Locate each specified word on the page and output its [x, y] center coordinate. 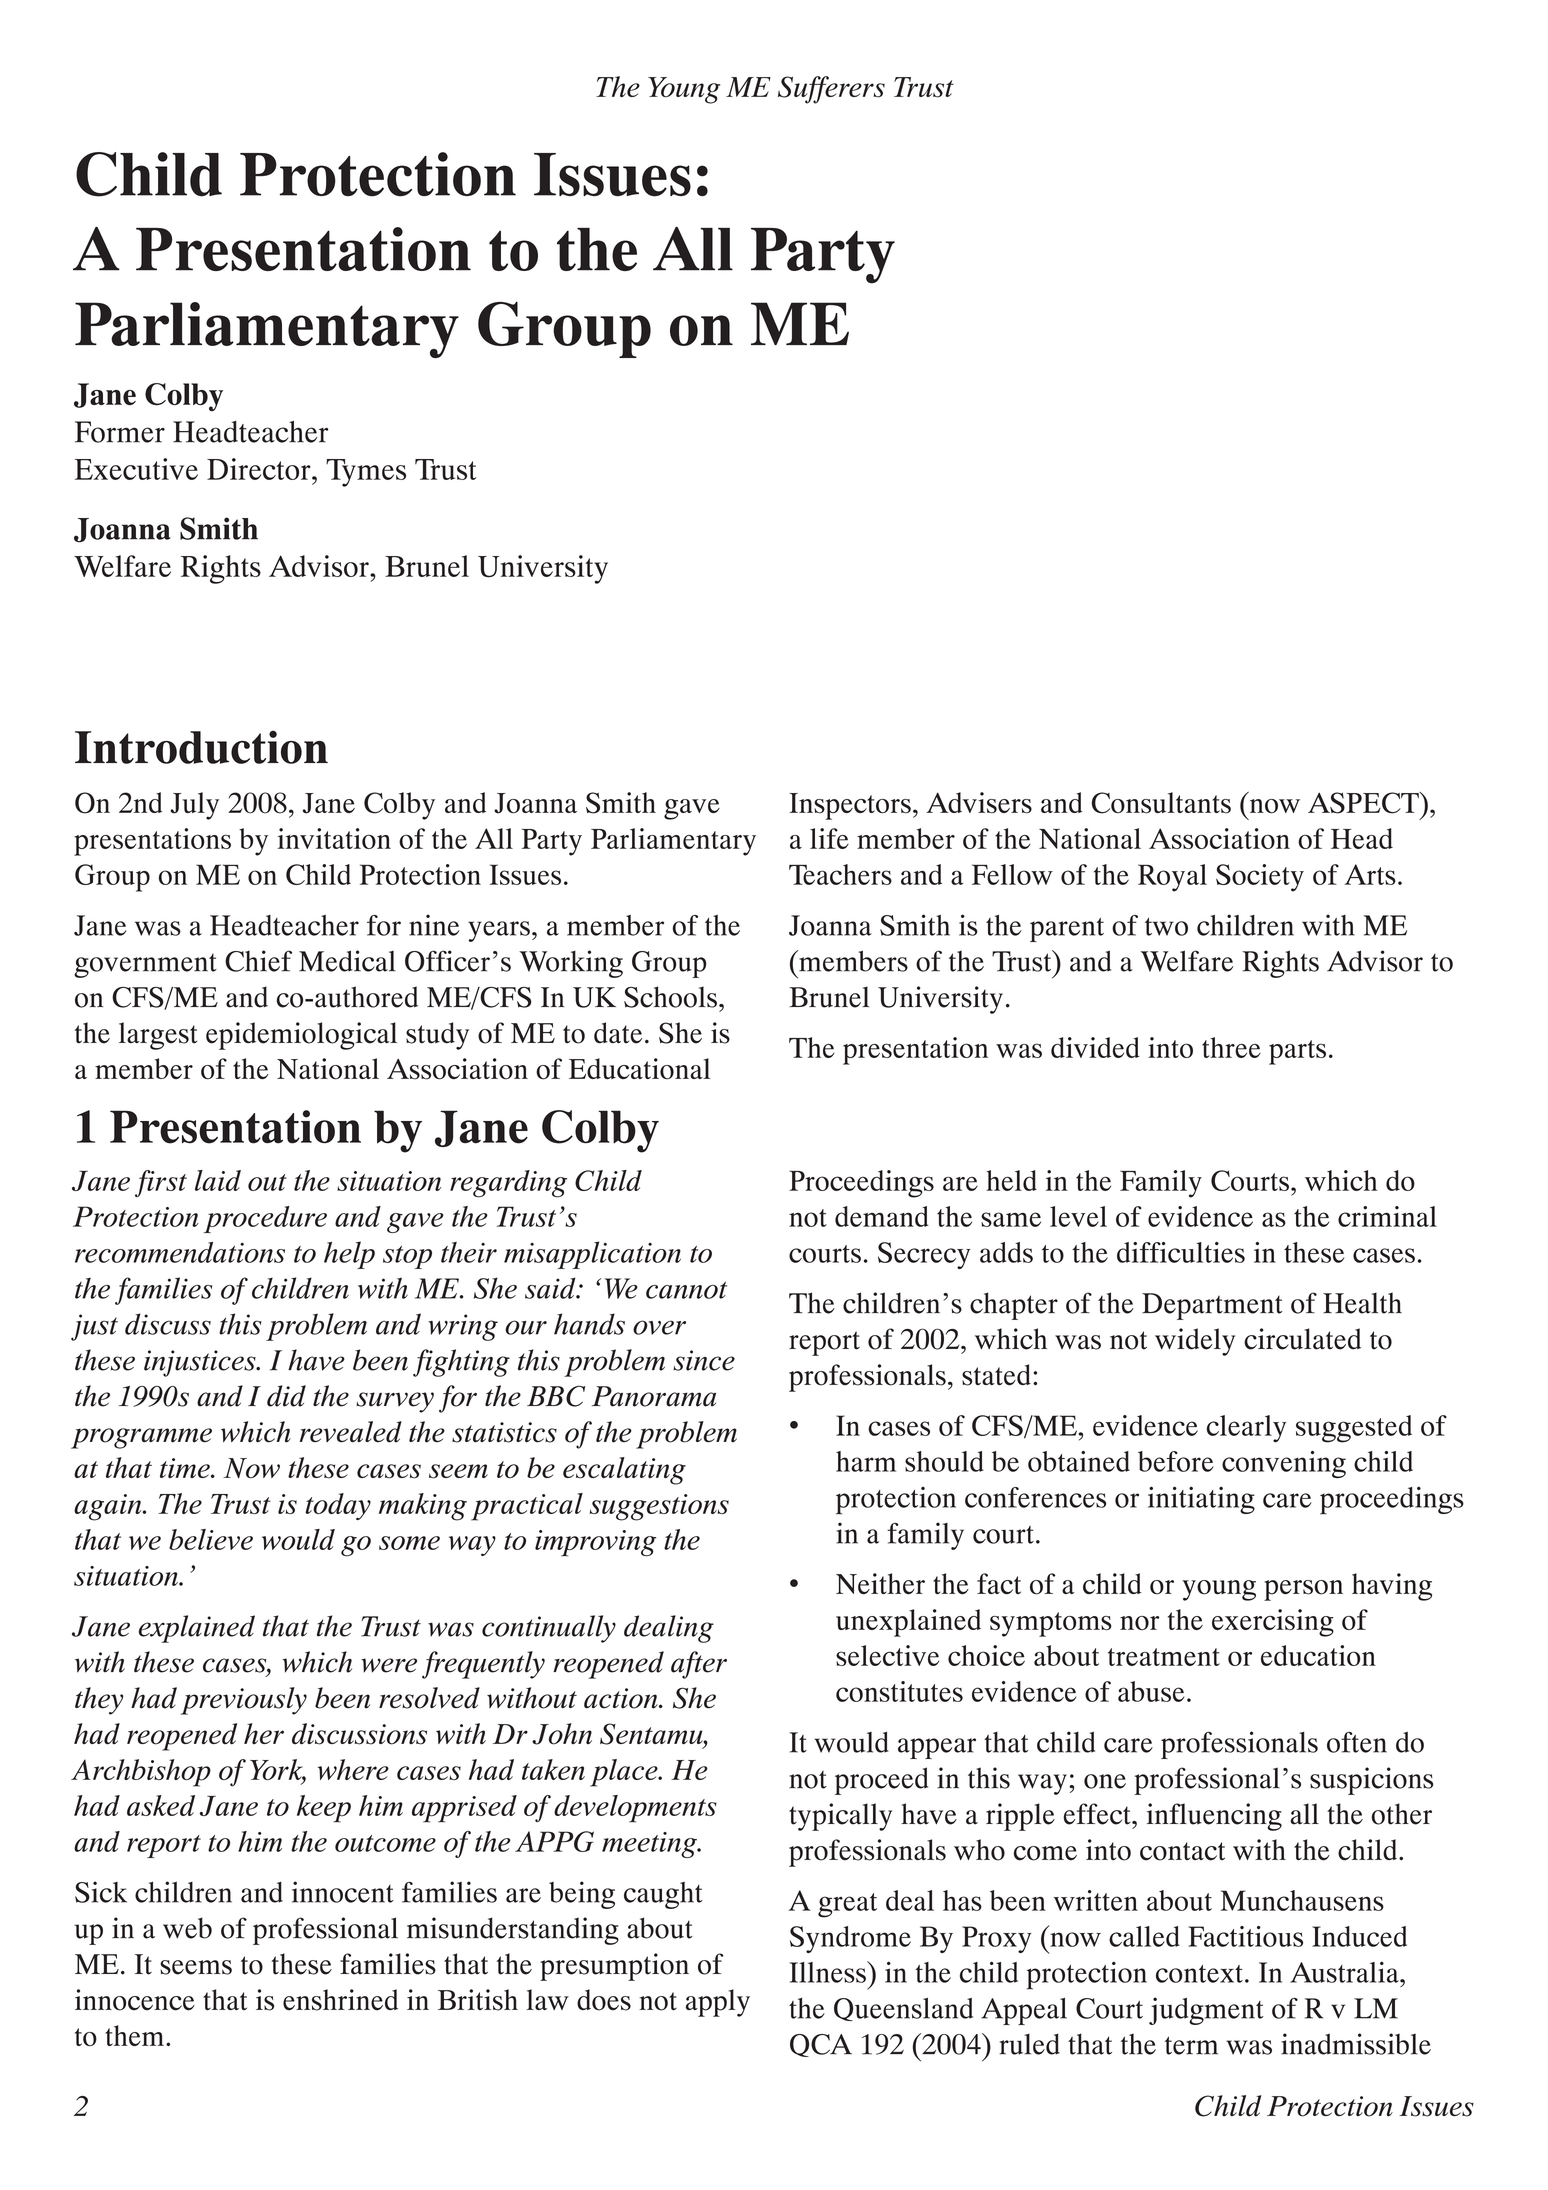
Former [120, 432]
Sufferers [831, 90]
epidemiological [301, 1036]
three [1231, 1047]
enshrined [340, 2000]
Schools [670, 997]
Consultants [1161, 803]
